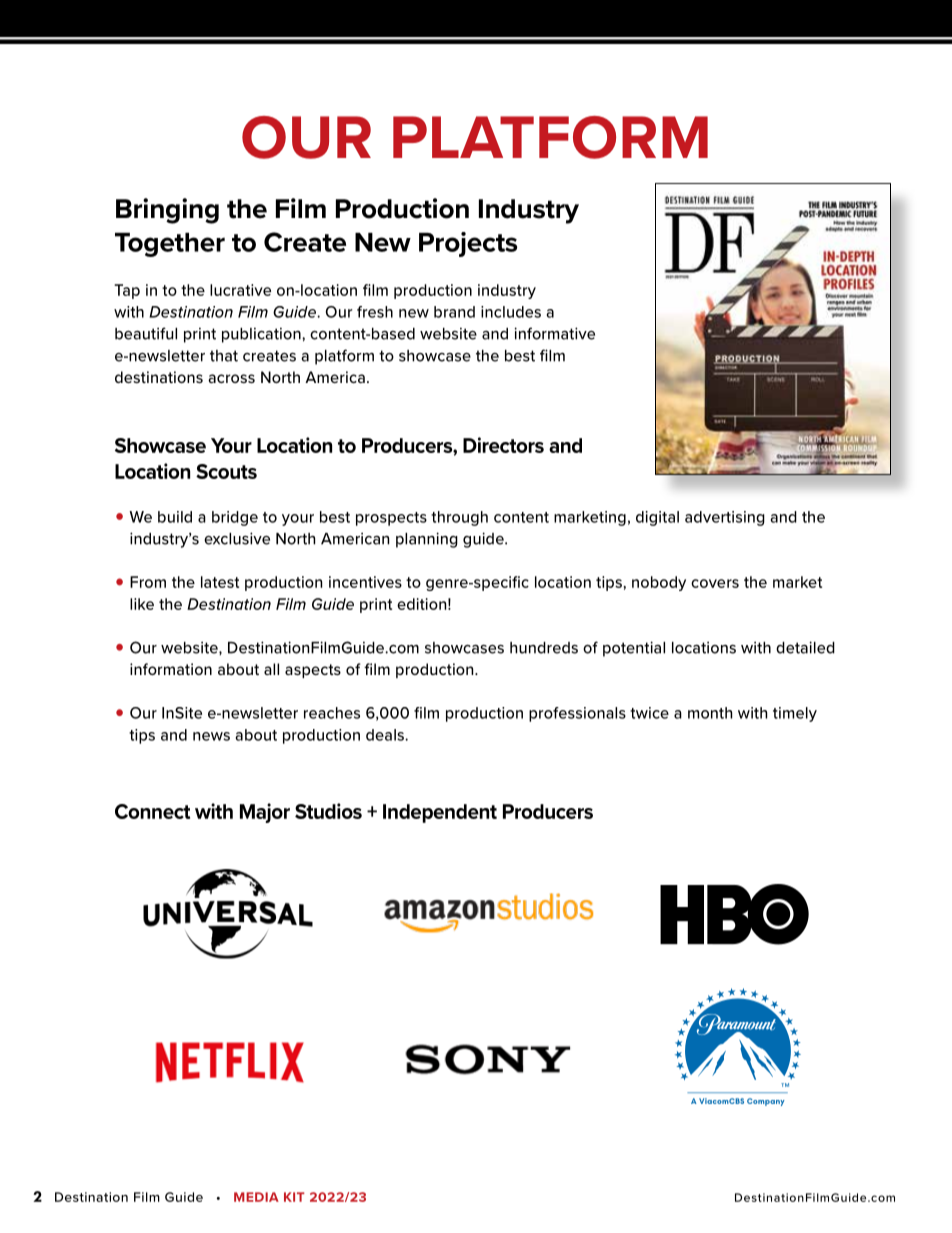 This document has width=952, height=1233. I want to click on informative, so click(554, 333).
